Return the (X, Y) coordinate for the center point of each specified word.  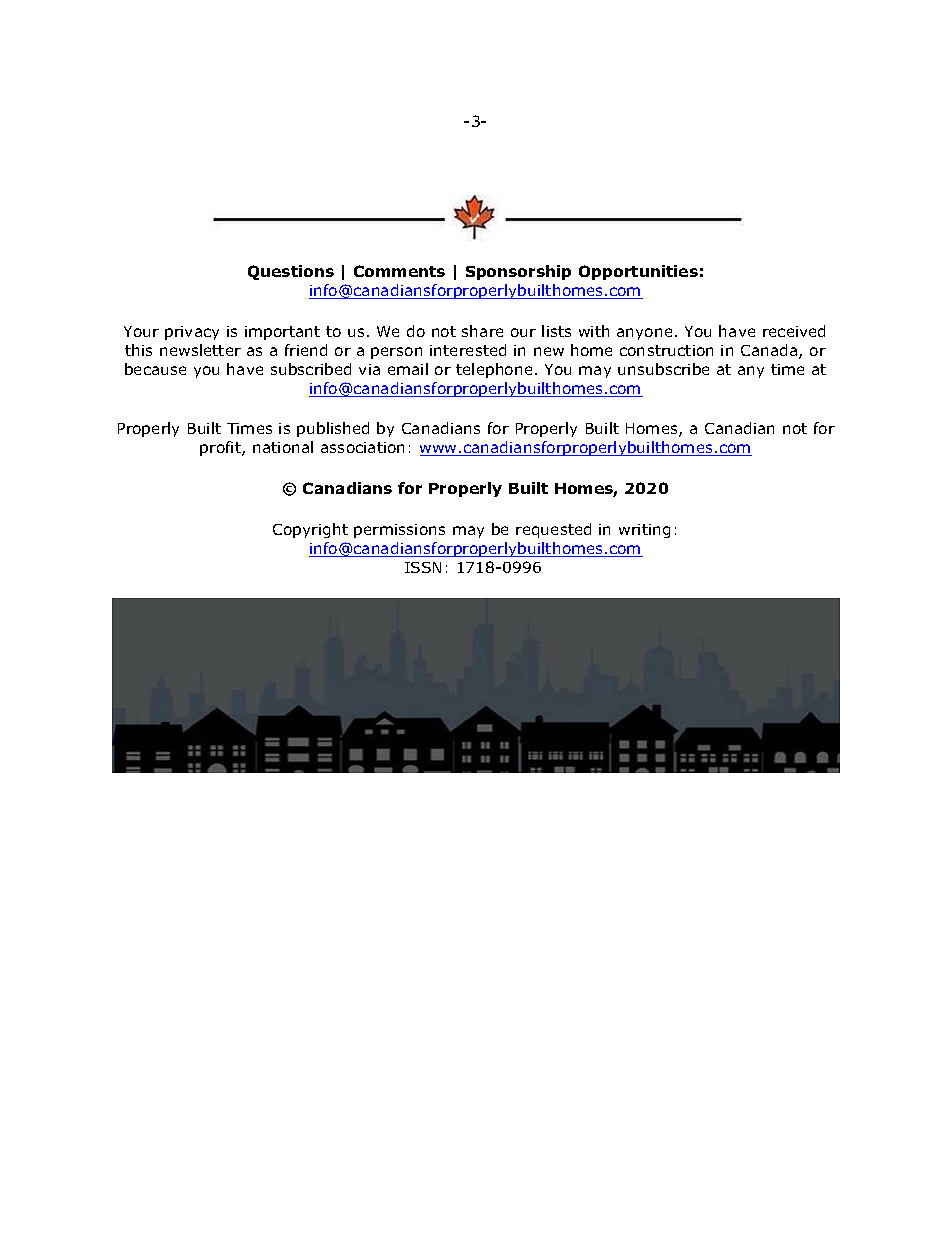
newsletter (200, 350)
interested (468, 350)
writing (644, 531)
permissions (399, 531)
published (333, 429)
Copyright (310, 530)
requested (553, 530)
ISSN (423, 567)
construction (666, 350)
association (362, 447)
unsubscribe (663, 369)
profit (221, 448)
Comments (399, 271)
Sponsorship (518, 272)
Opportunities (638, 272)
